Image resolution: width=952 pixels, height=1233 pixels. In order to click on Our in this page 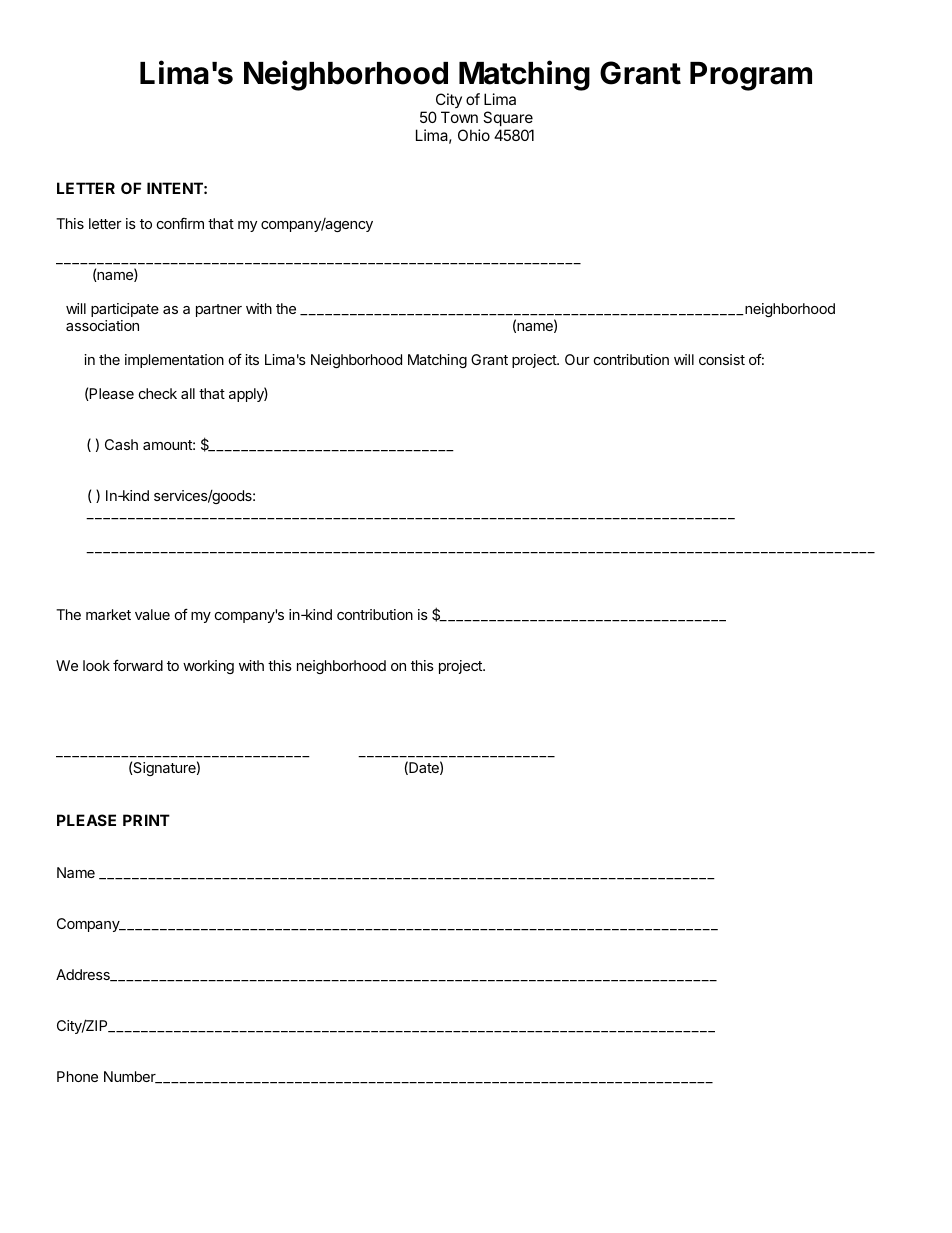, I will do `click(577, 359)`.
